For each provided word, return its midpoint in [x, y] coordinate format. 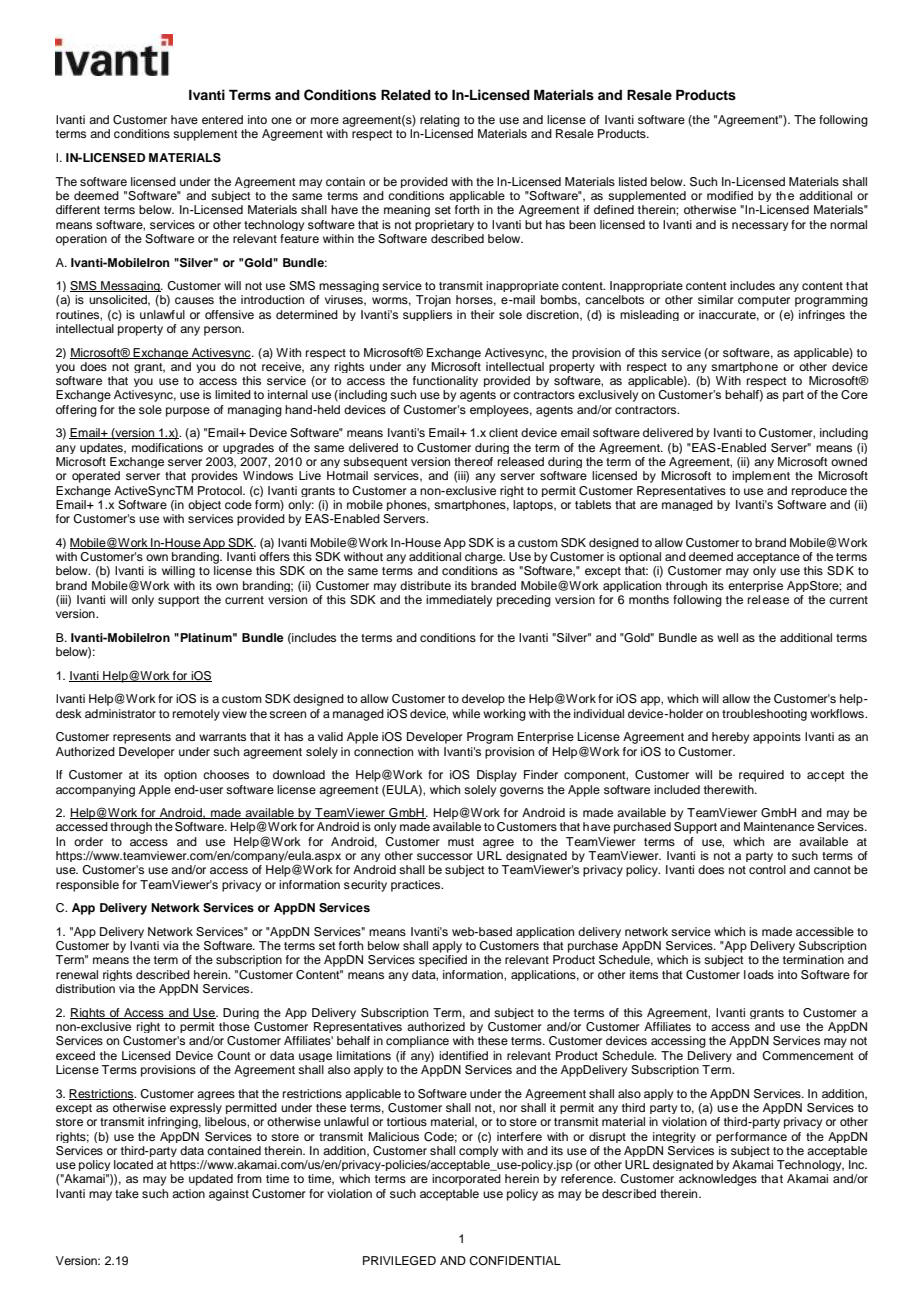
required [761, 776]
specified [443, 961]
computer [764, 301]
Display [497, 776]
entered [222, 119]
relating [440, 121]
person [223, 331]
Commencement [808, 1056]
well [727, 637]
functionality [445, 381]
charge [485, 558]
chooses [226, 774]
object [204, 505]
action [188, 1193]
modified [730, 195]
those [234, 1026]
